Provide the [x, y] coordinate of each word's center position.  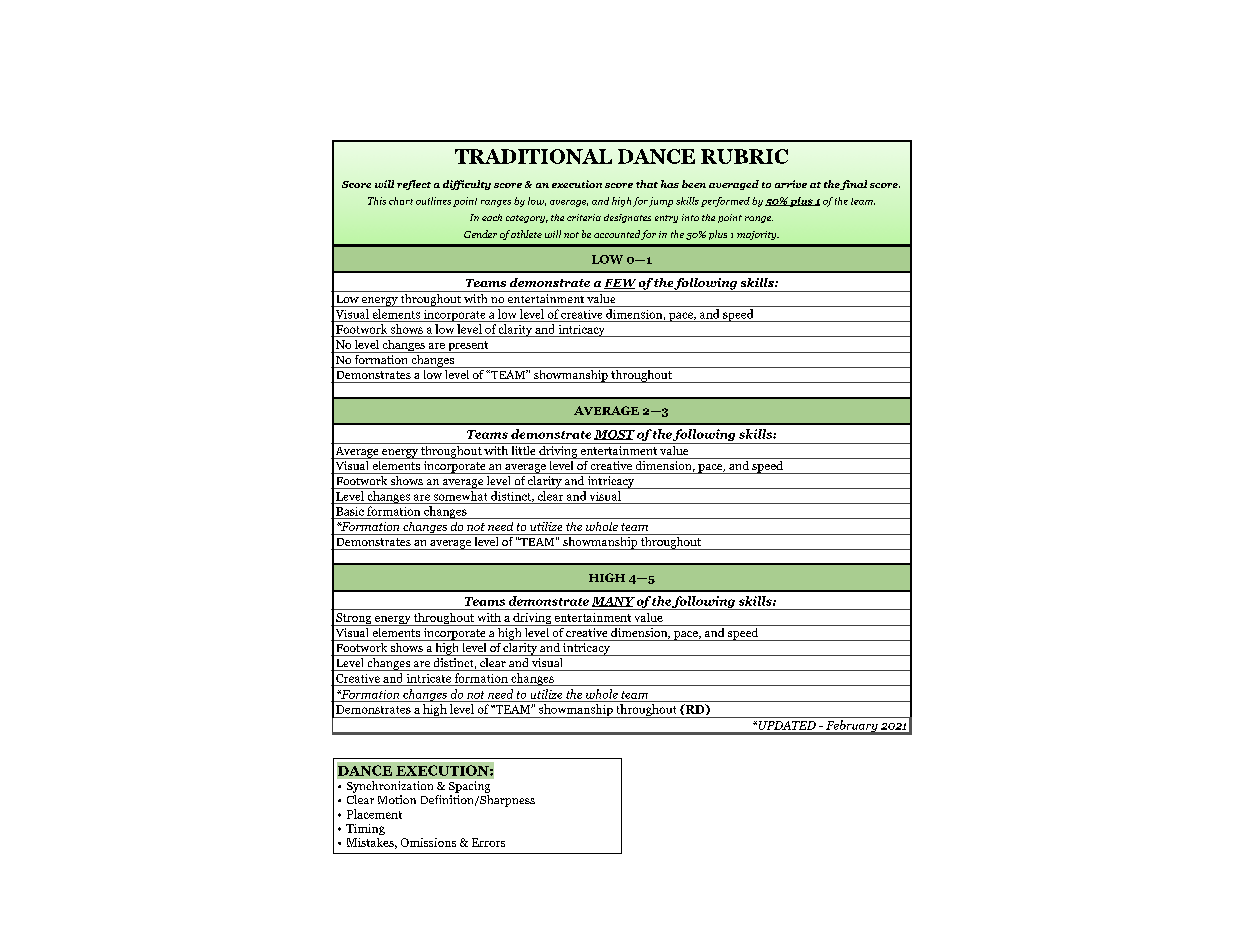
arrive [791, 184]
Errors [488, 842]
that [647, 184]
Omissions [428, 842]
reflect [414, 185]
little [523, 449]
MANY [613, 602]
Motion [397, 799]
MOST [614, 435]
